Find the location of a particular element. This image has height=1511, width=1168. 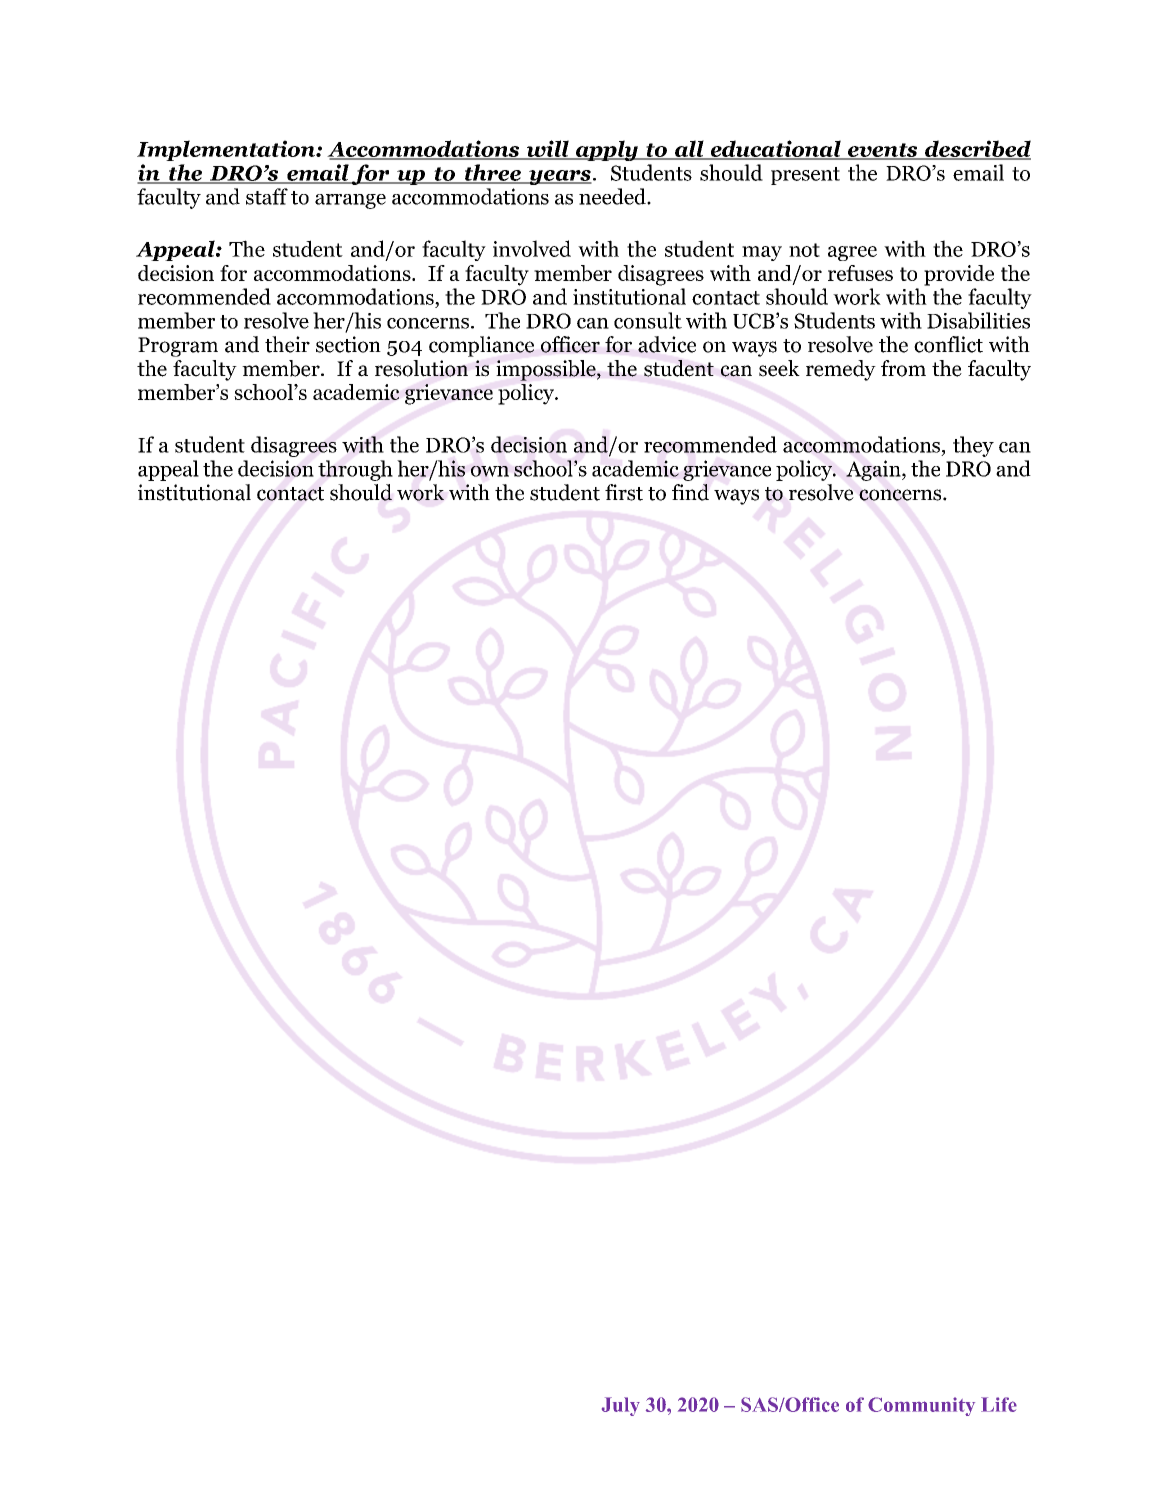

Community is located at coordinates (921, 1406).
